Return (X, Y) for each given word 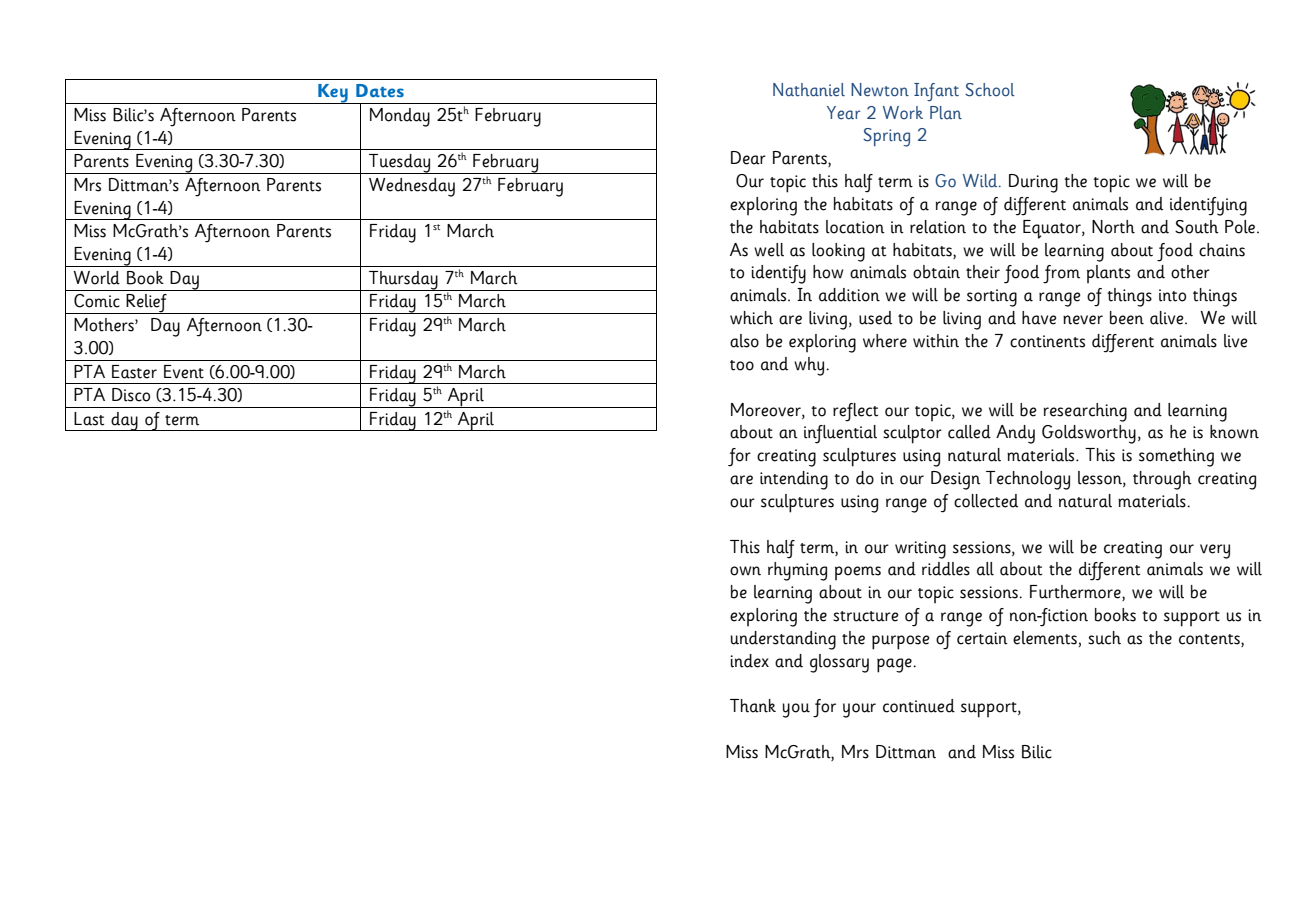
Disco (131, 395)
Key (333, 94)
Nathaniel (809, 90)
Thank (753, 706)
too (742, 365)
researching (1085, 412)
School (990, 90)
